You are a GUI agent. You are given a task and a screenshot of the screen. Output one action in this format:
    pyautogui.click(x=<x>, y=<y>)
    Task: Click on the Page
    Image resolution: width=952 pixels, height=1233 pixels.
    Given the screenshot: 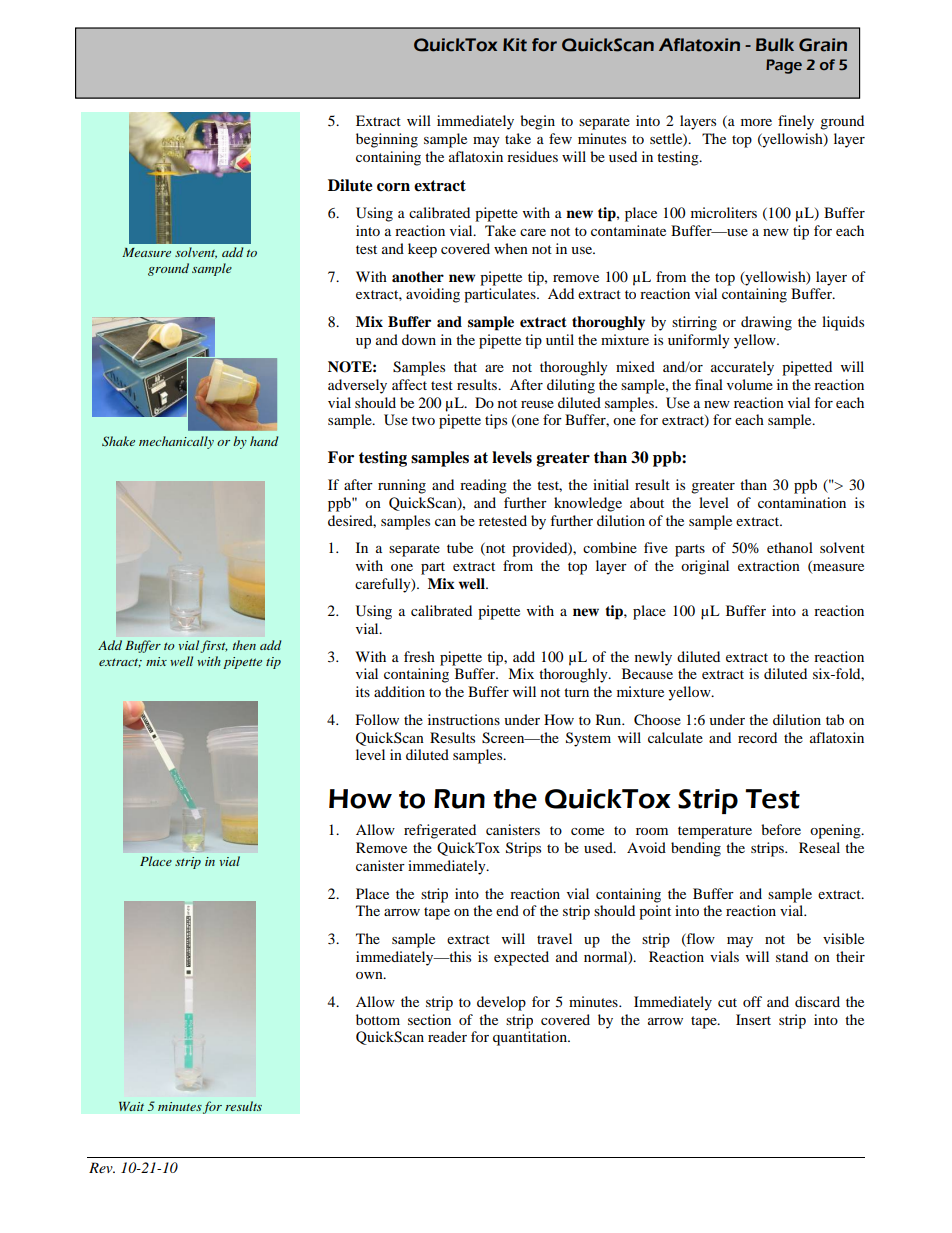 What is the action you would take?
    pyautogui.click(x=784, y=66)
